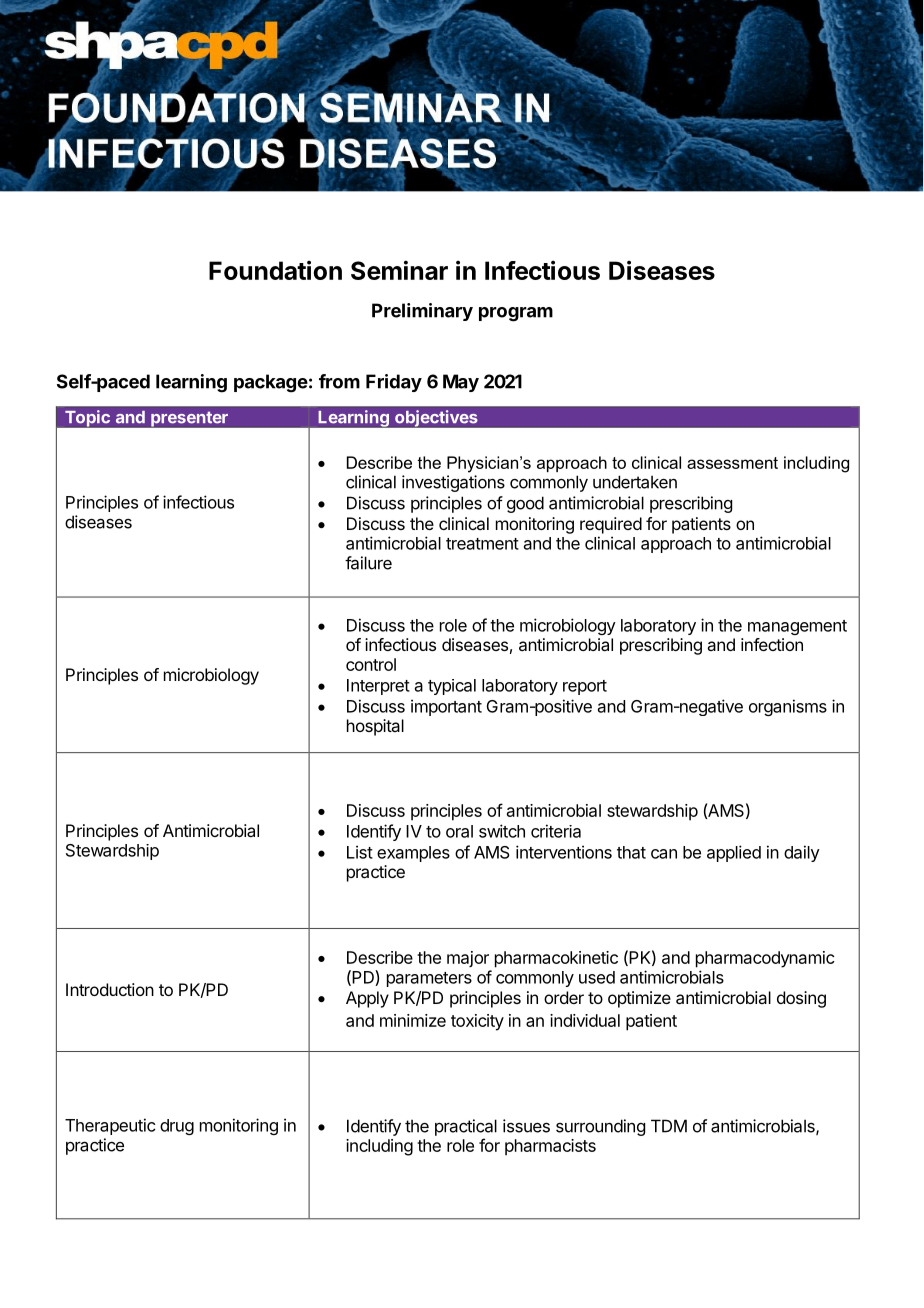  What do you see at coordinates (177, 1127) in the screenshot?
I see `drug` at bounding box center [177, 1127].
